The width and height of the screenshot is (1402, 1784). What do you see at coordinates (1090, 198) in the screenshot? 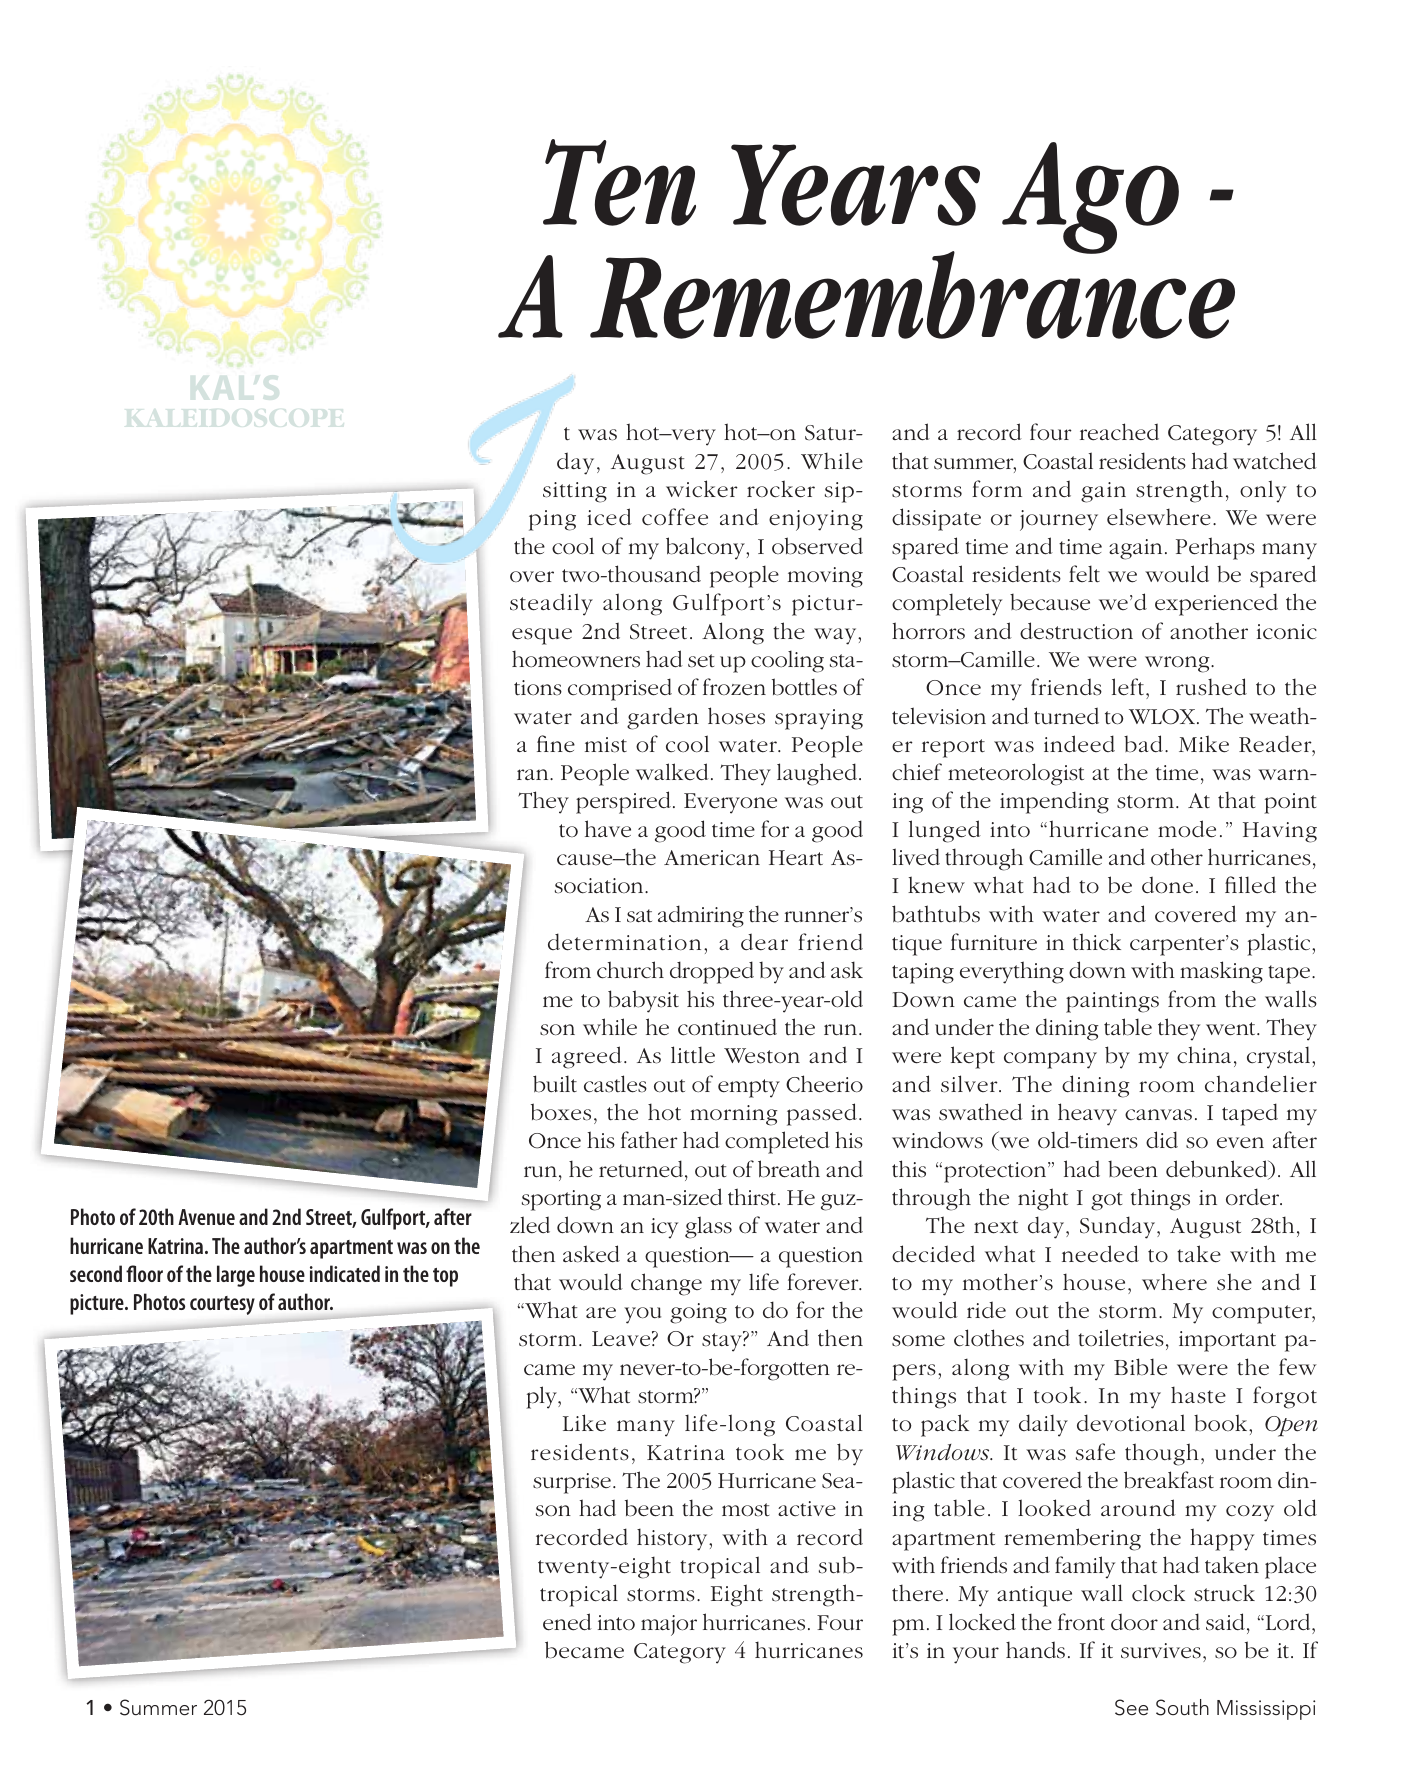
I see `Ago` at bounding box center [1090, 198].
